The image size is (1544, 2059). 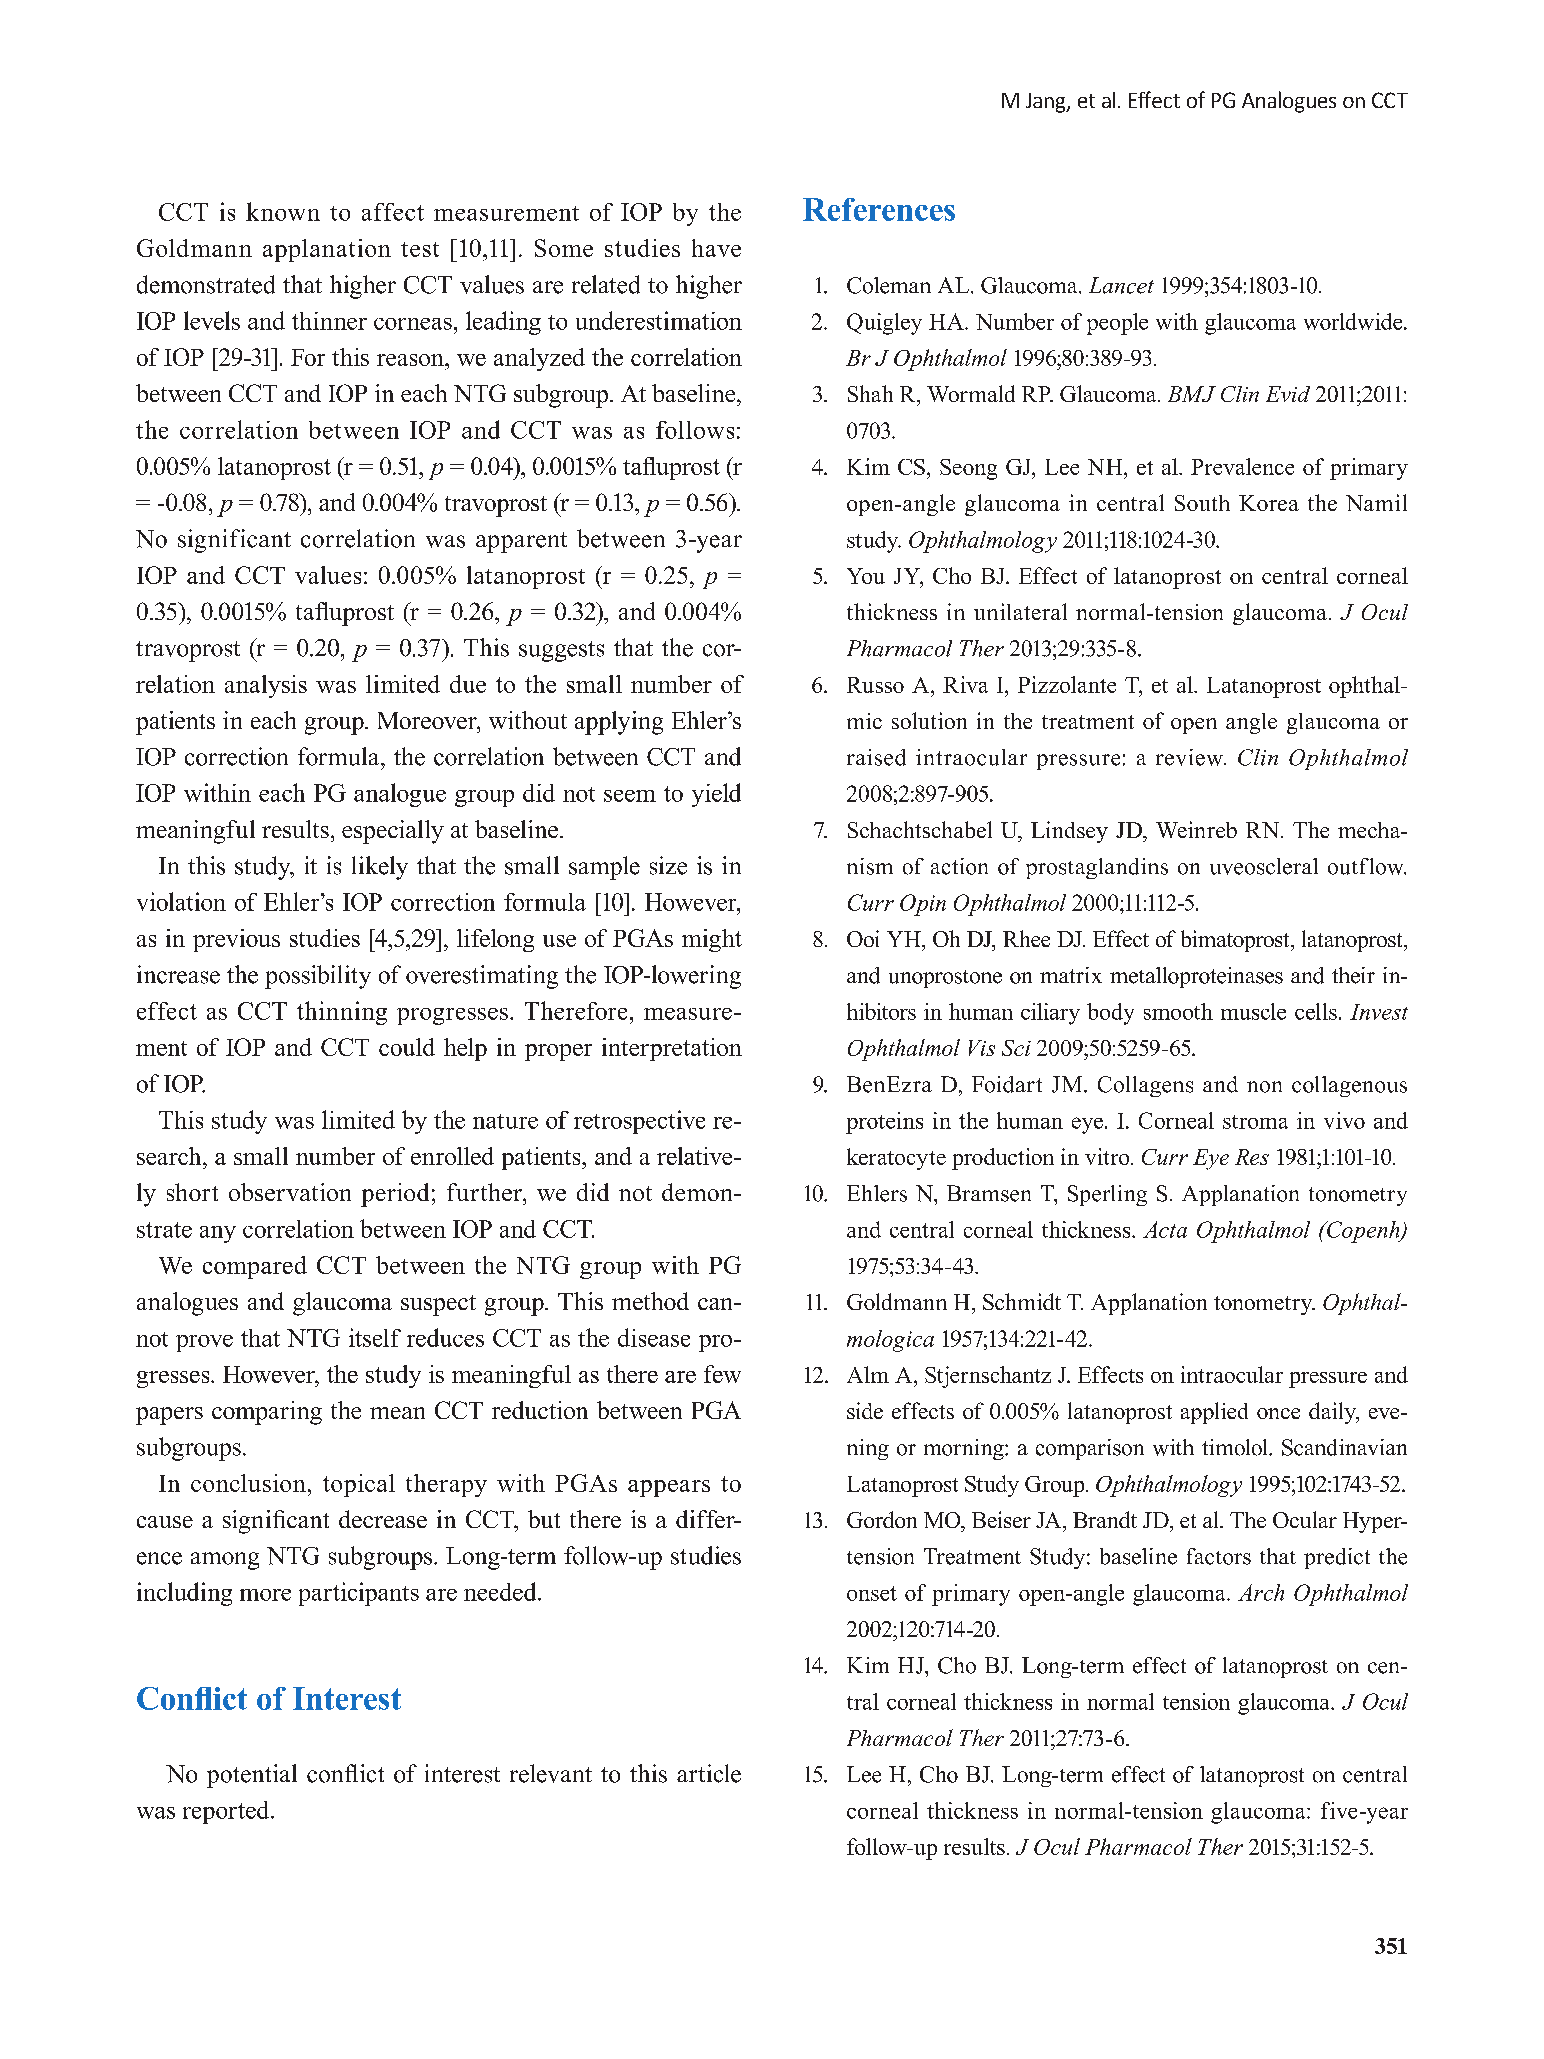 What do you see at coordinates (1047, 103) in the screenshot?
I see `Jang` at bounding box center [1047, 103].
